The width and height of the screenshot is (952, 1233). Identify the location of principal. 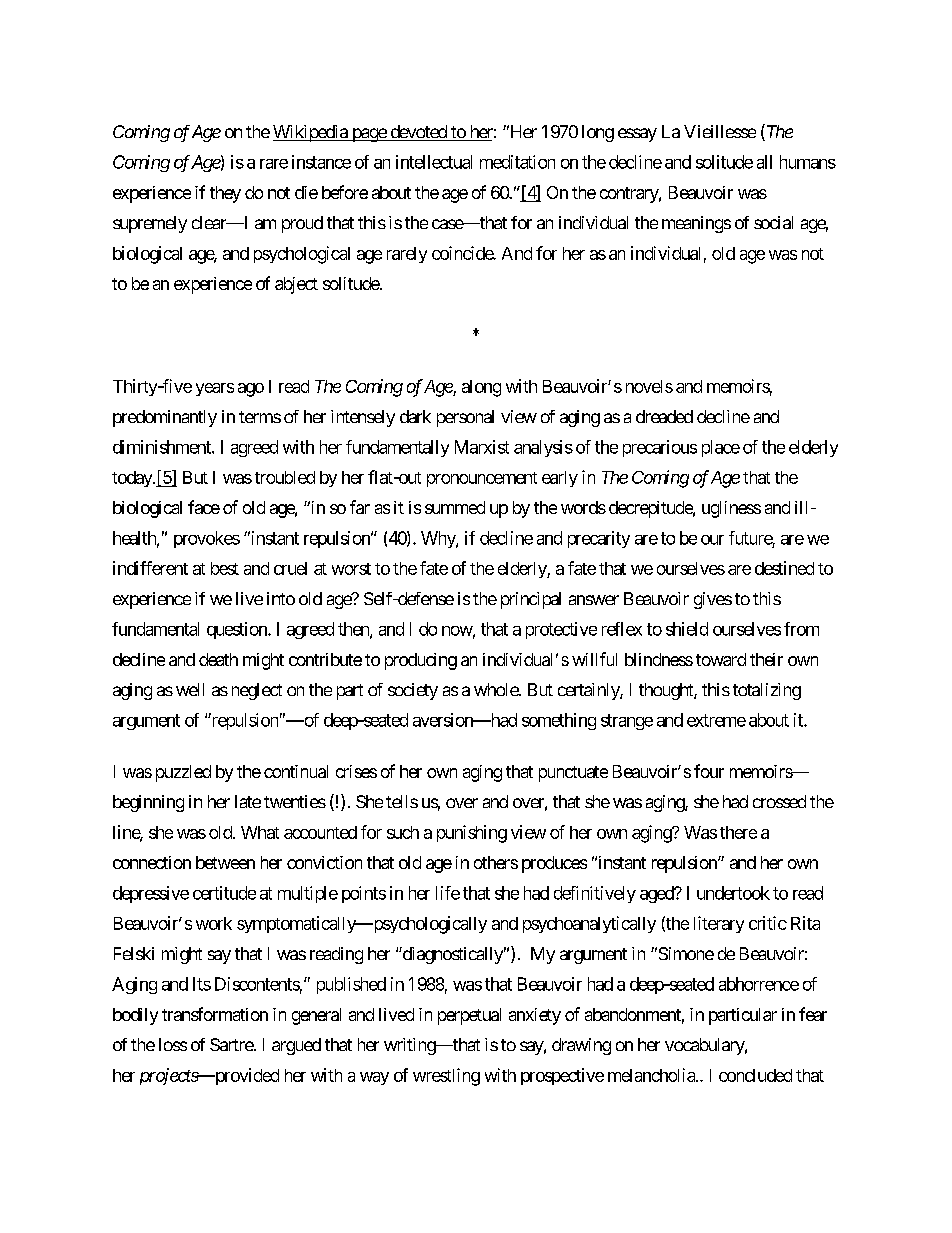
(531, 600).
